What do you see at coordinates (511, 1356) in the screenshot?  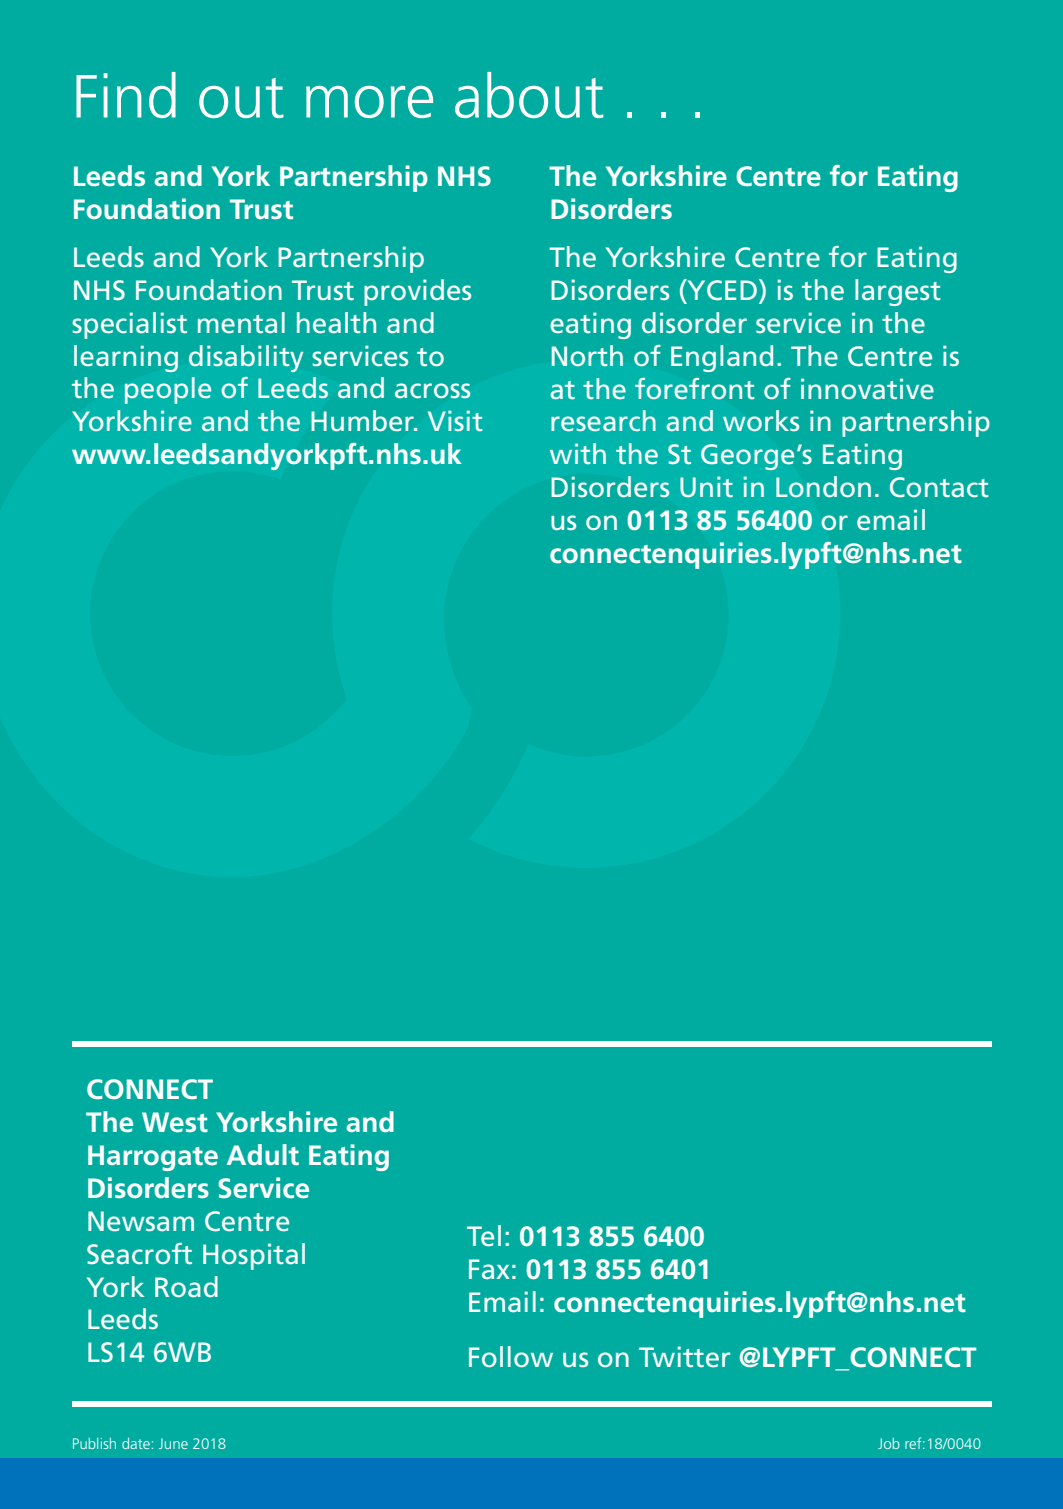 I see `Follow` at bounding box center [511, 1356].
